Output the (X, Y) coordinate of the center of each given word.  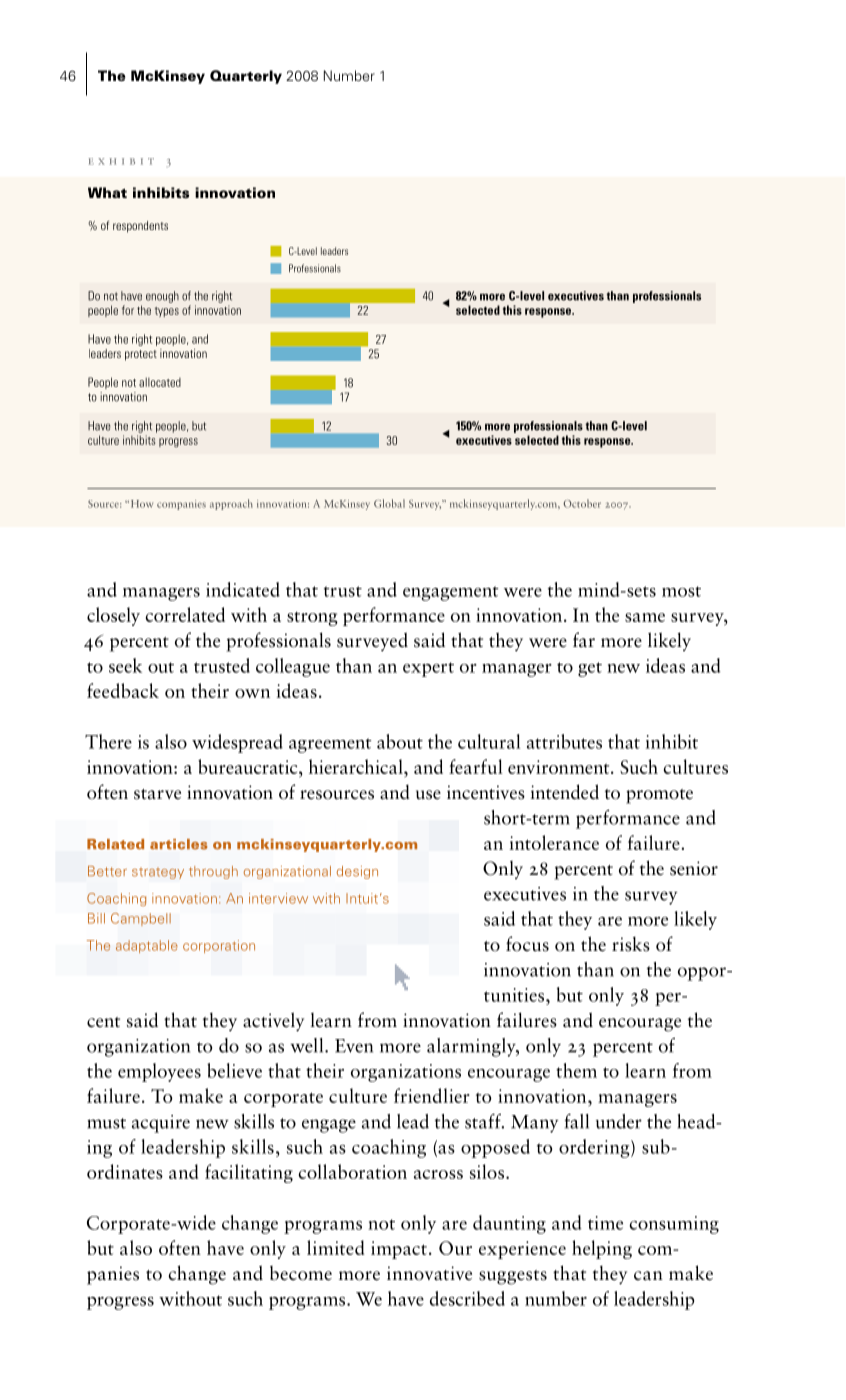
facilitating (249, 1173)
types (167, 312)
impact (399, 1250)
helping (602, 1249)
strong (312, 619)
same (645, 617)
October (582, 503)
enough (162, 297)
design (357, 872)
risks (631, 944)
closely (113, 616)
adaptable (147, 946)
